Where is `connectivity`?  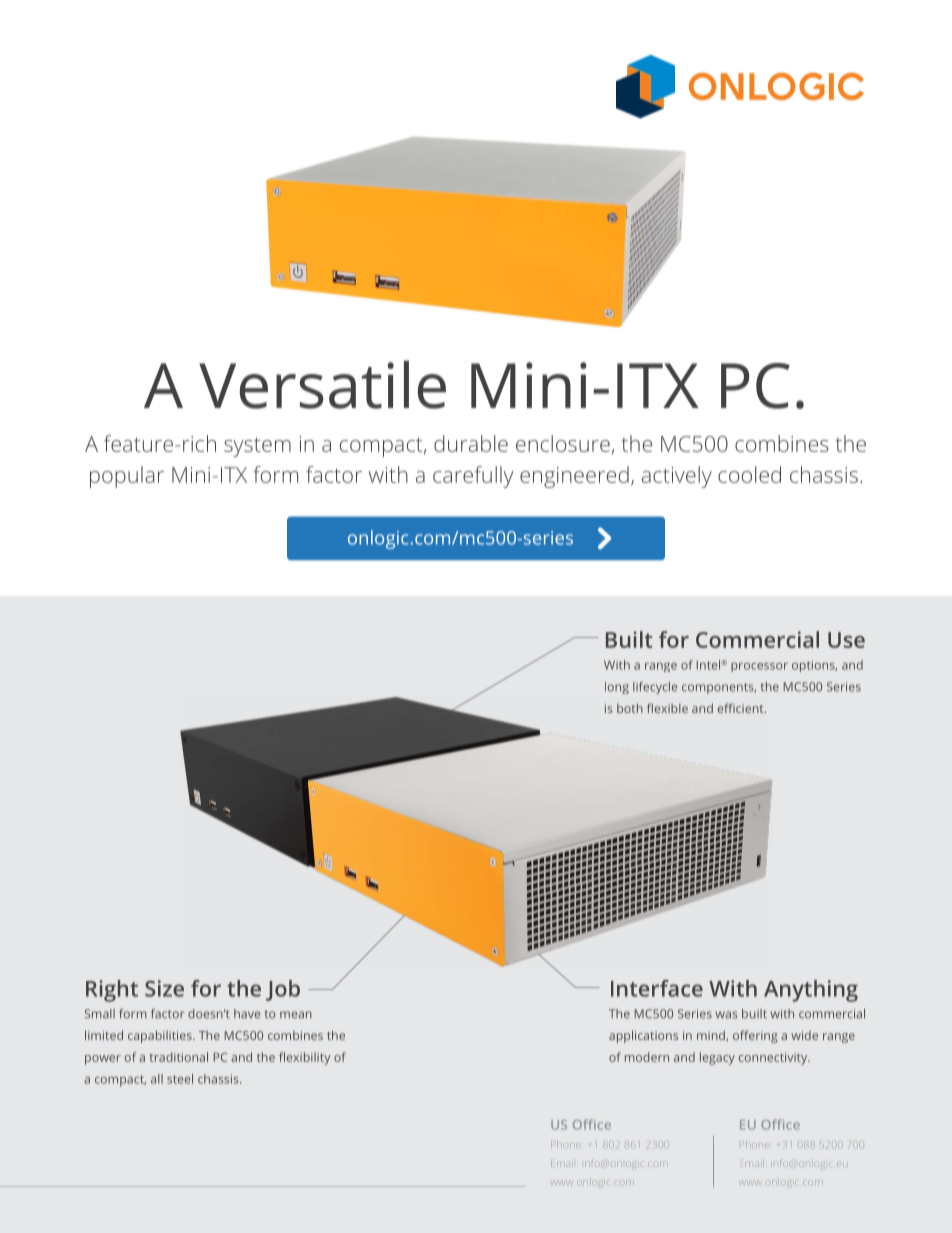 connectivity is located at coordinates (774, 1059).
